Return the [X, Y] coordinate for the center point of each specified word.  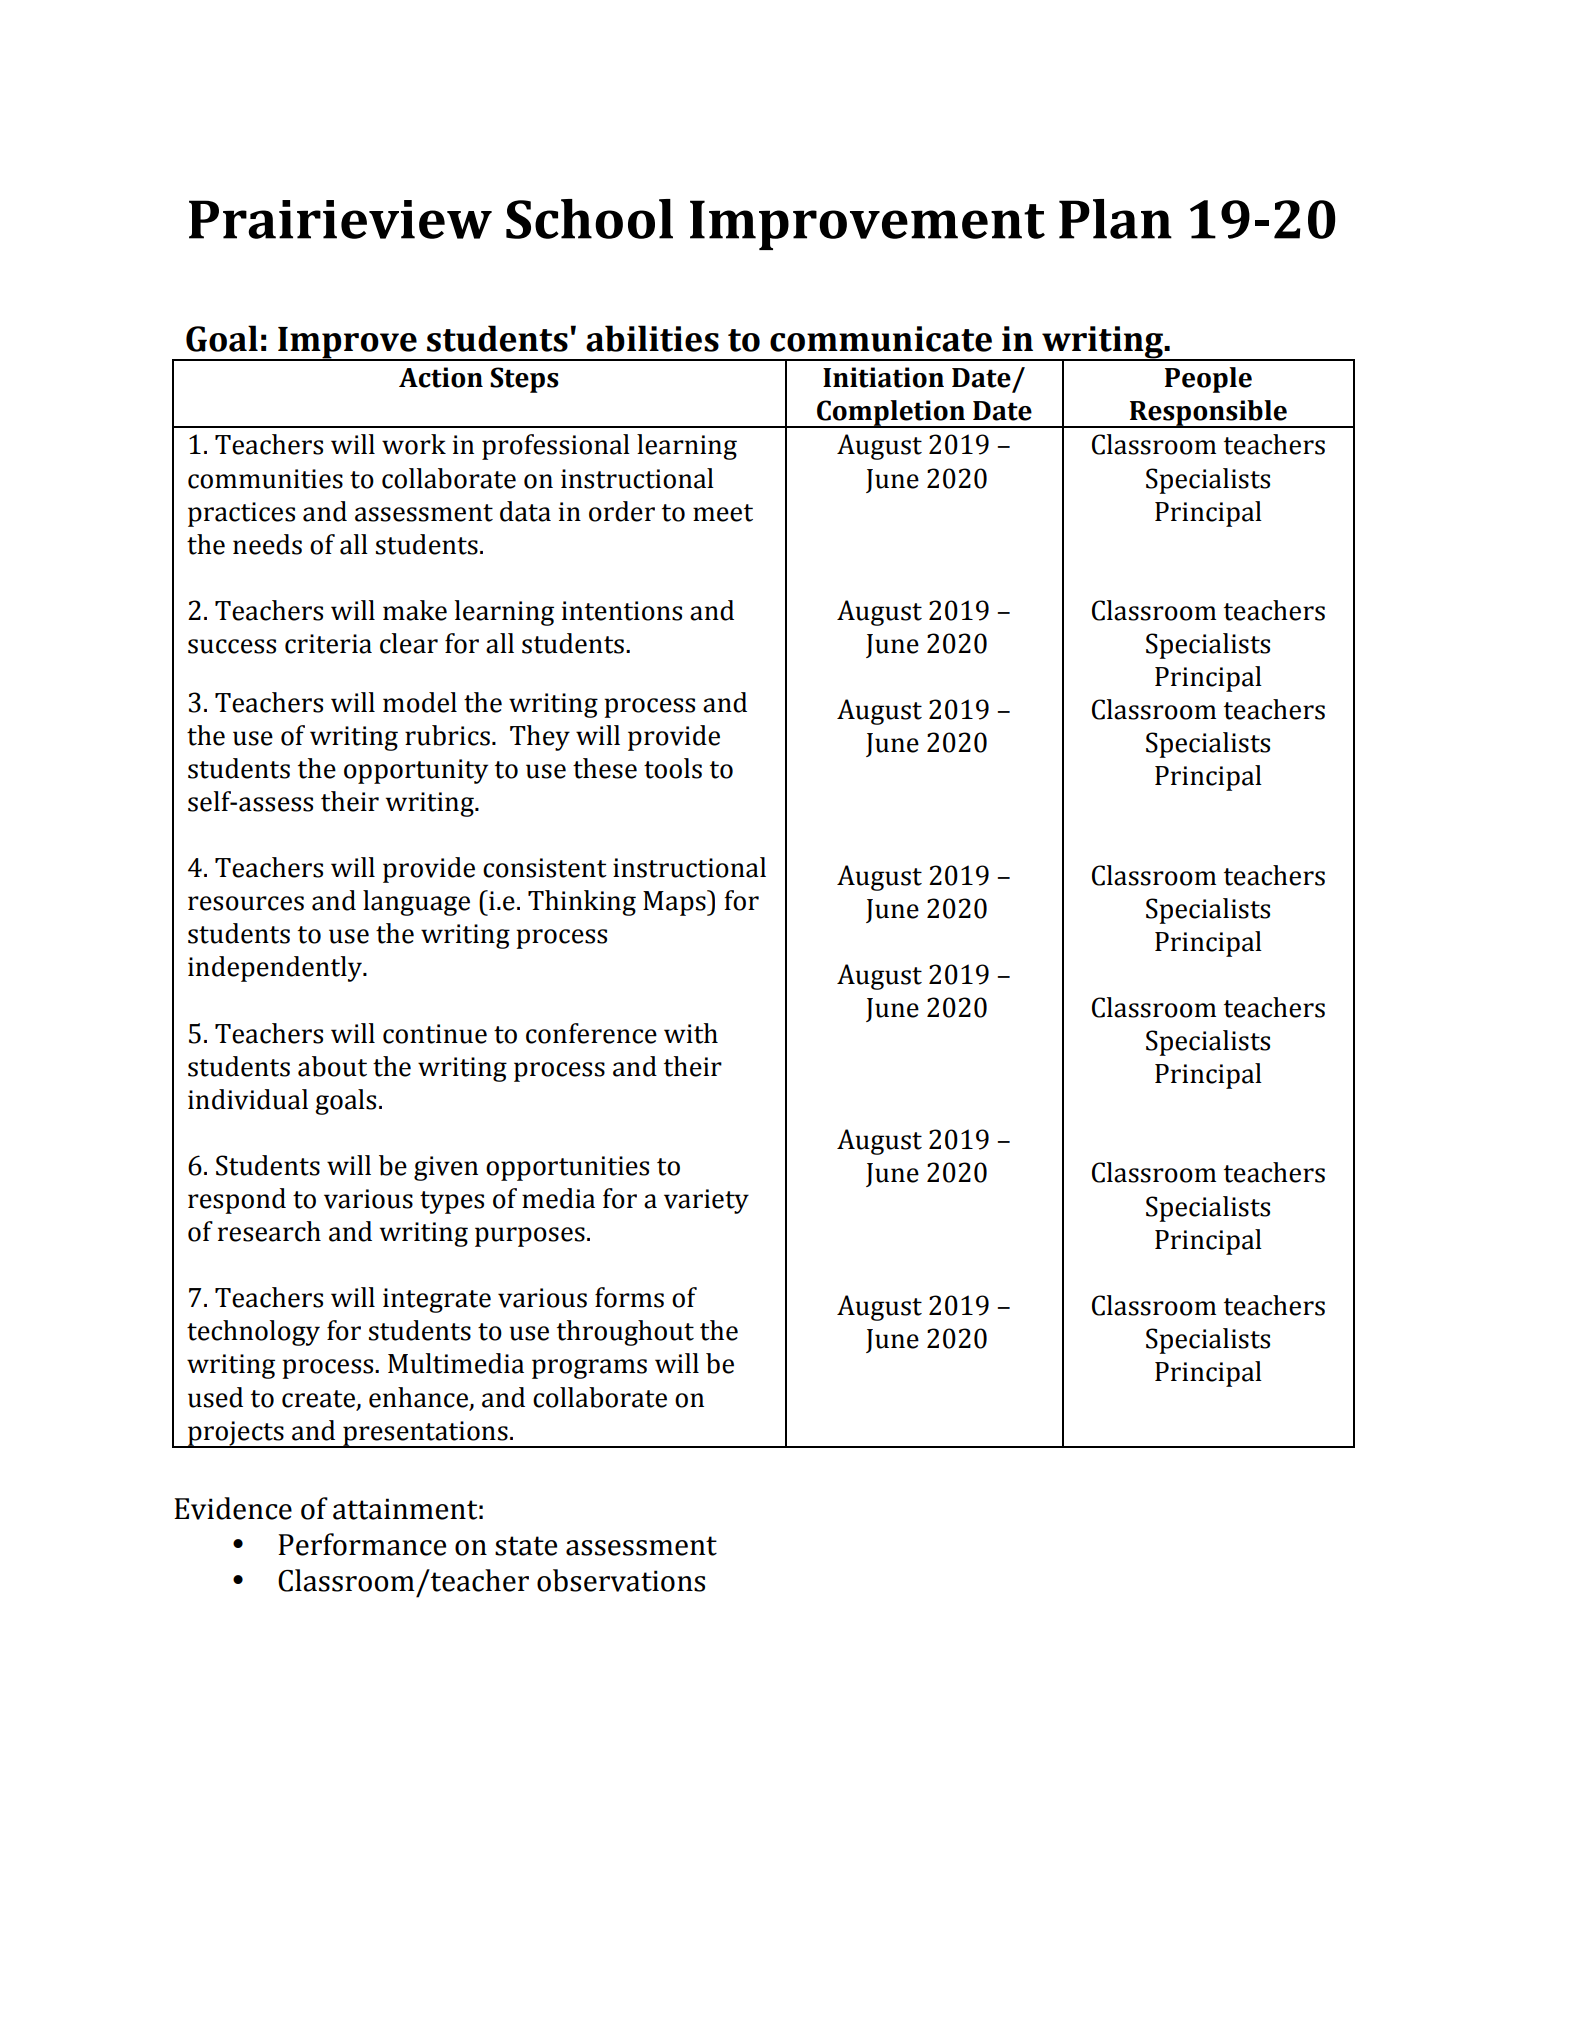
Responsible [1208, 414]
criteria [328, 644]
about [332, 1066]
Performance [362, 1544]
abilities [652, 338]
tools [673, 768]
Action [441, 377]
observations [621, 1580]
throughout [625, 1333]
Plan [1115, 219]
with [691, 1033]
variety [706, 1201]
